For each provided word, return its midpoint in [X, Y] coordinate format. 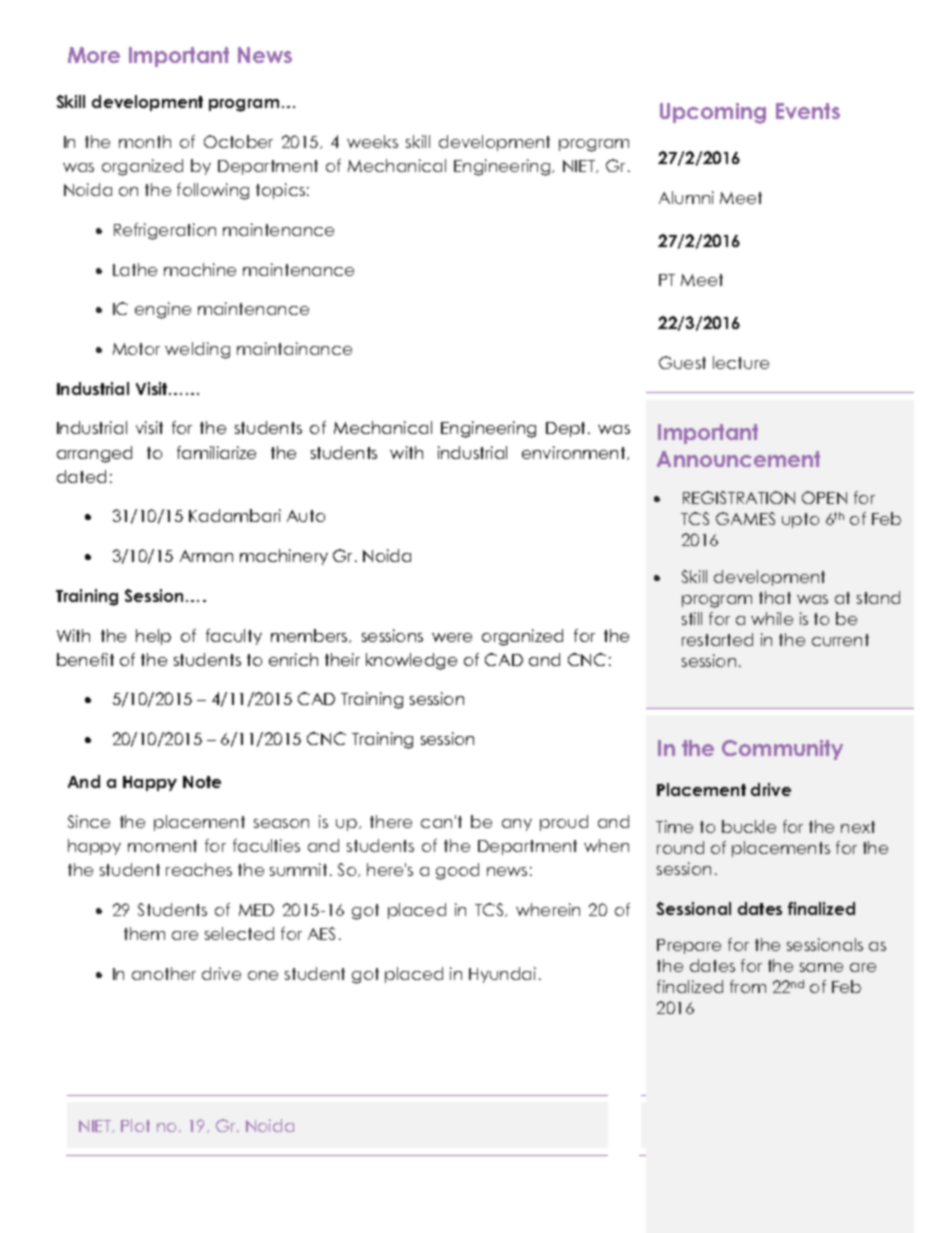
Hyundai [502, 975]
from [748, 986]
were [452, 637]
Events [808, 111]
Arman [206, 556]
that [775, 597]
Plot [135, 1125]
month [145, 141]
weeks [372, 141]
